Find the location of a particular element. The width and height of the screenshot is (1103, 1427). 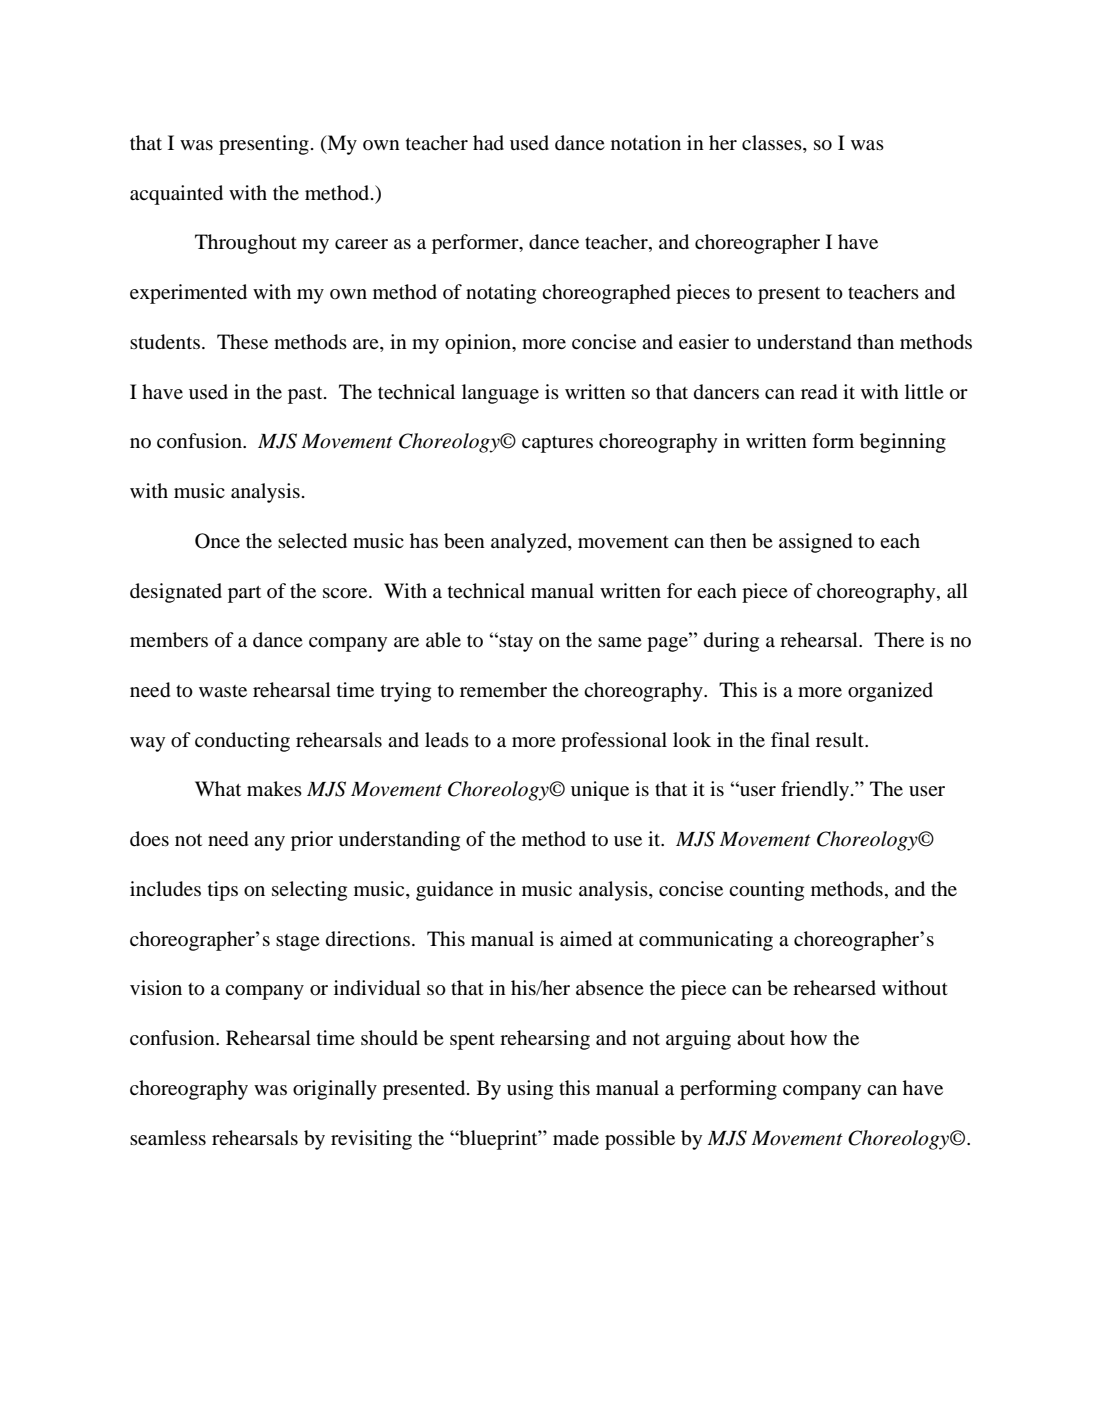

seamless is located at coordinates (168, 1137).
